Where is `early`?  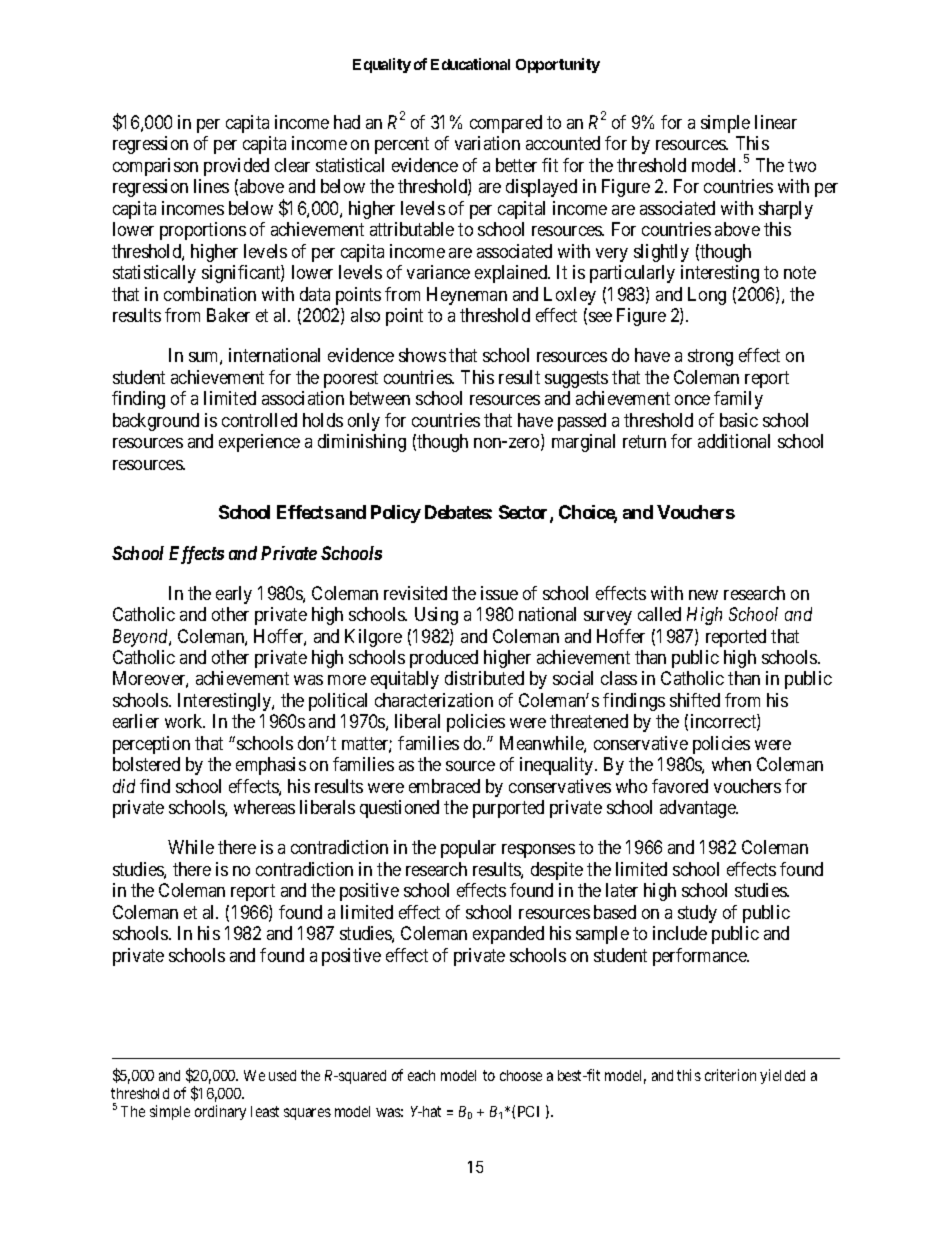
early is located at coordinates (234, 595).
